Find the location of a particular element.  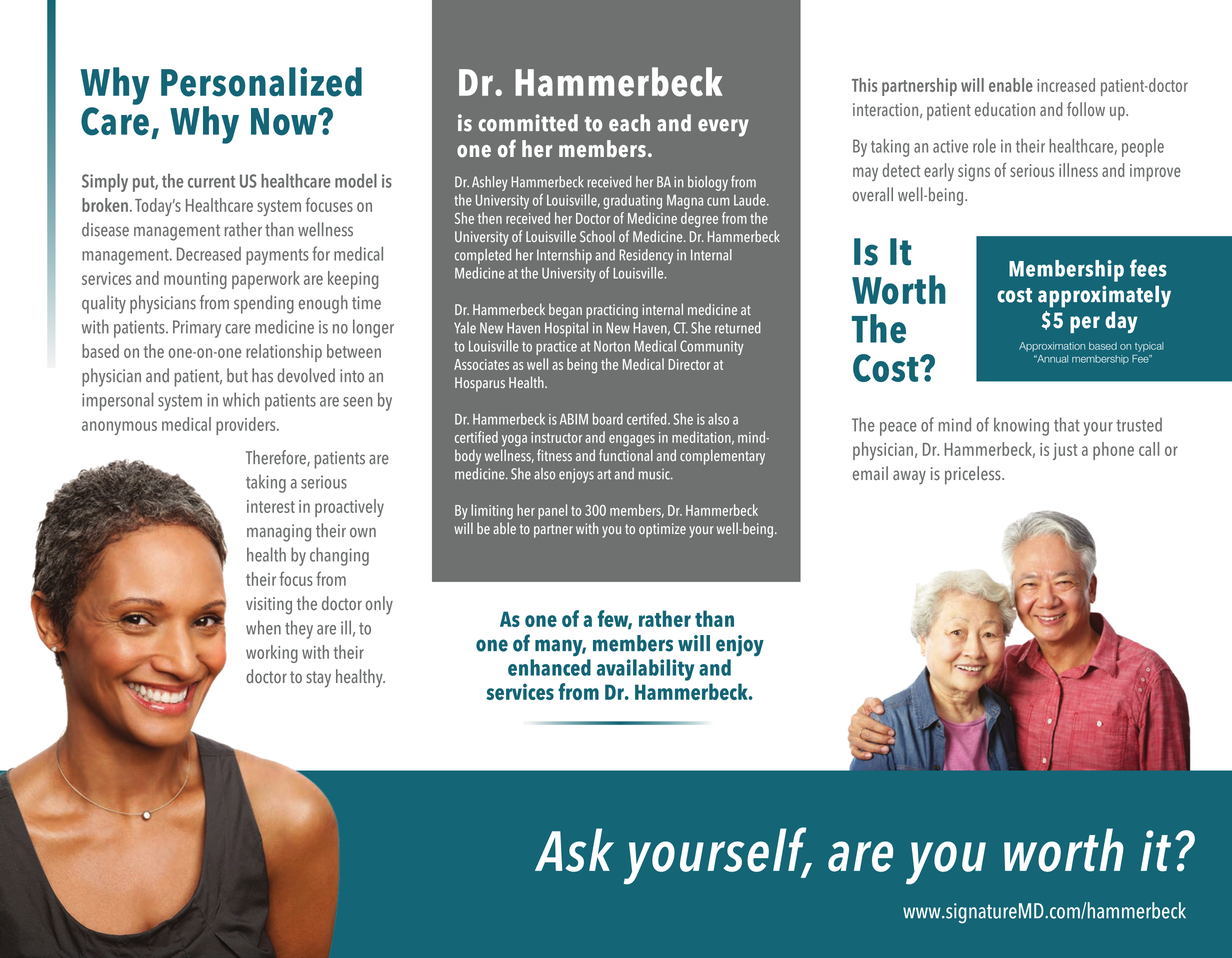

education is located at coordinates (1005, 109).
